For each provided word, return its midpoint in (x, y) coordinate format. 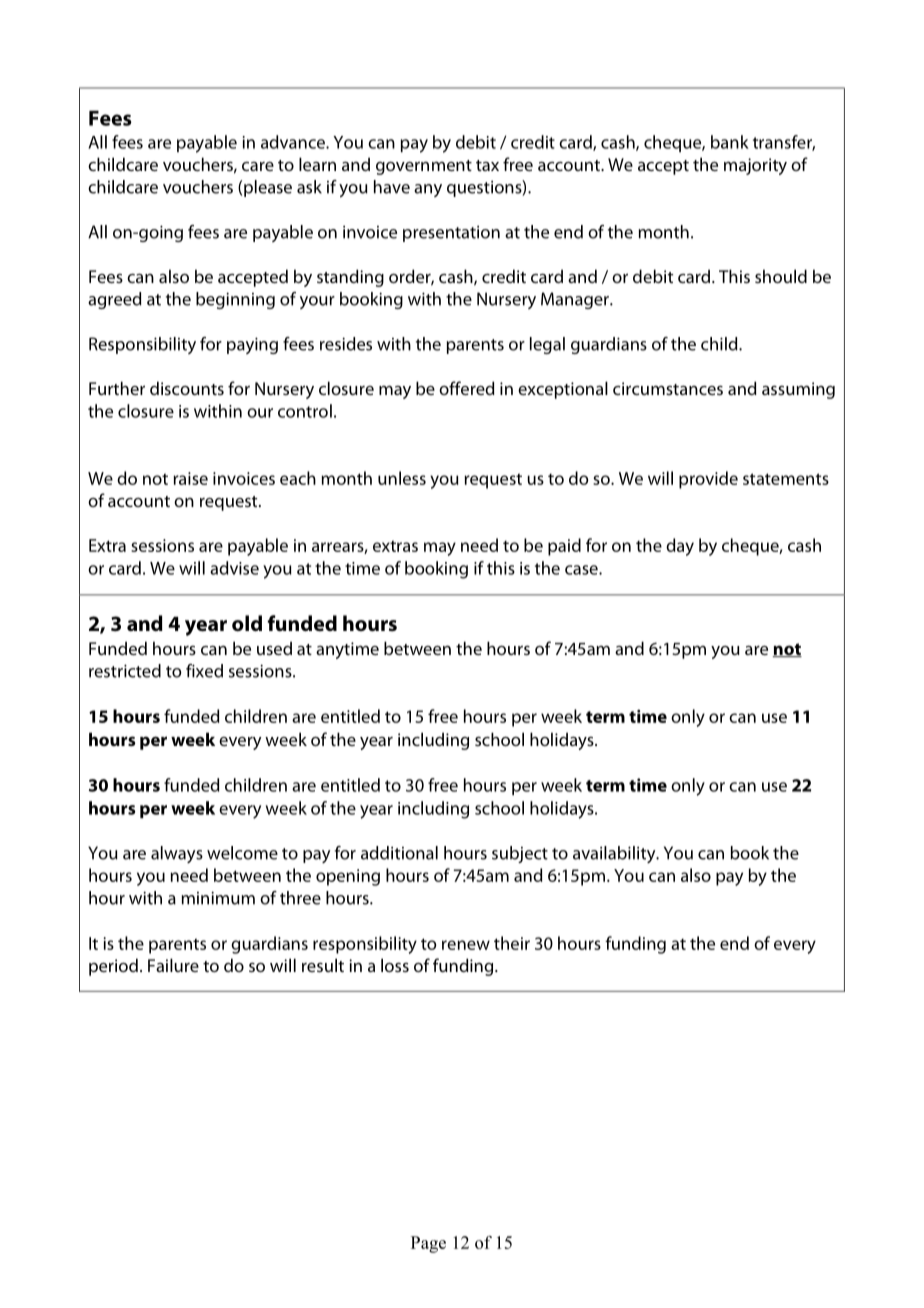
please (268, 188)
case (582, 570)
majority (755, 166)
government (424, 167)
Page (428, 1244)
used (274, 648)
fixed (204, 671)
